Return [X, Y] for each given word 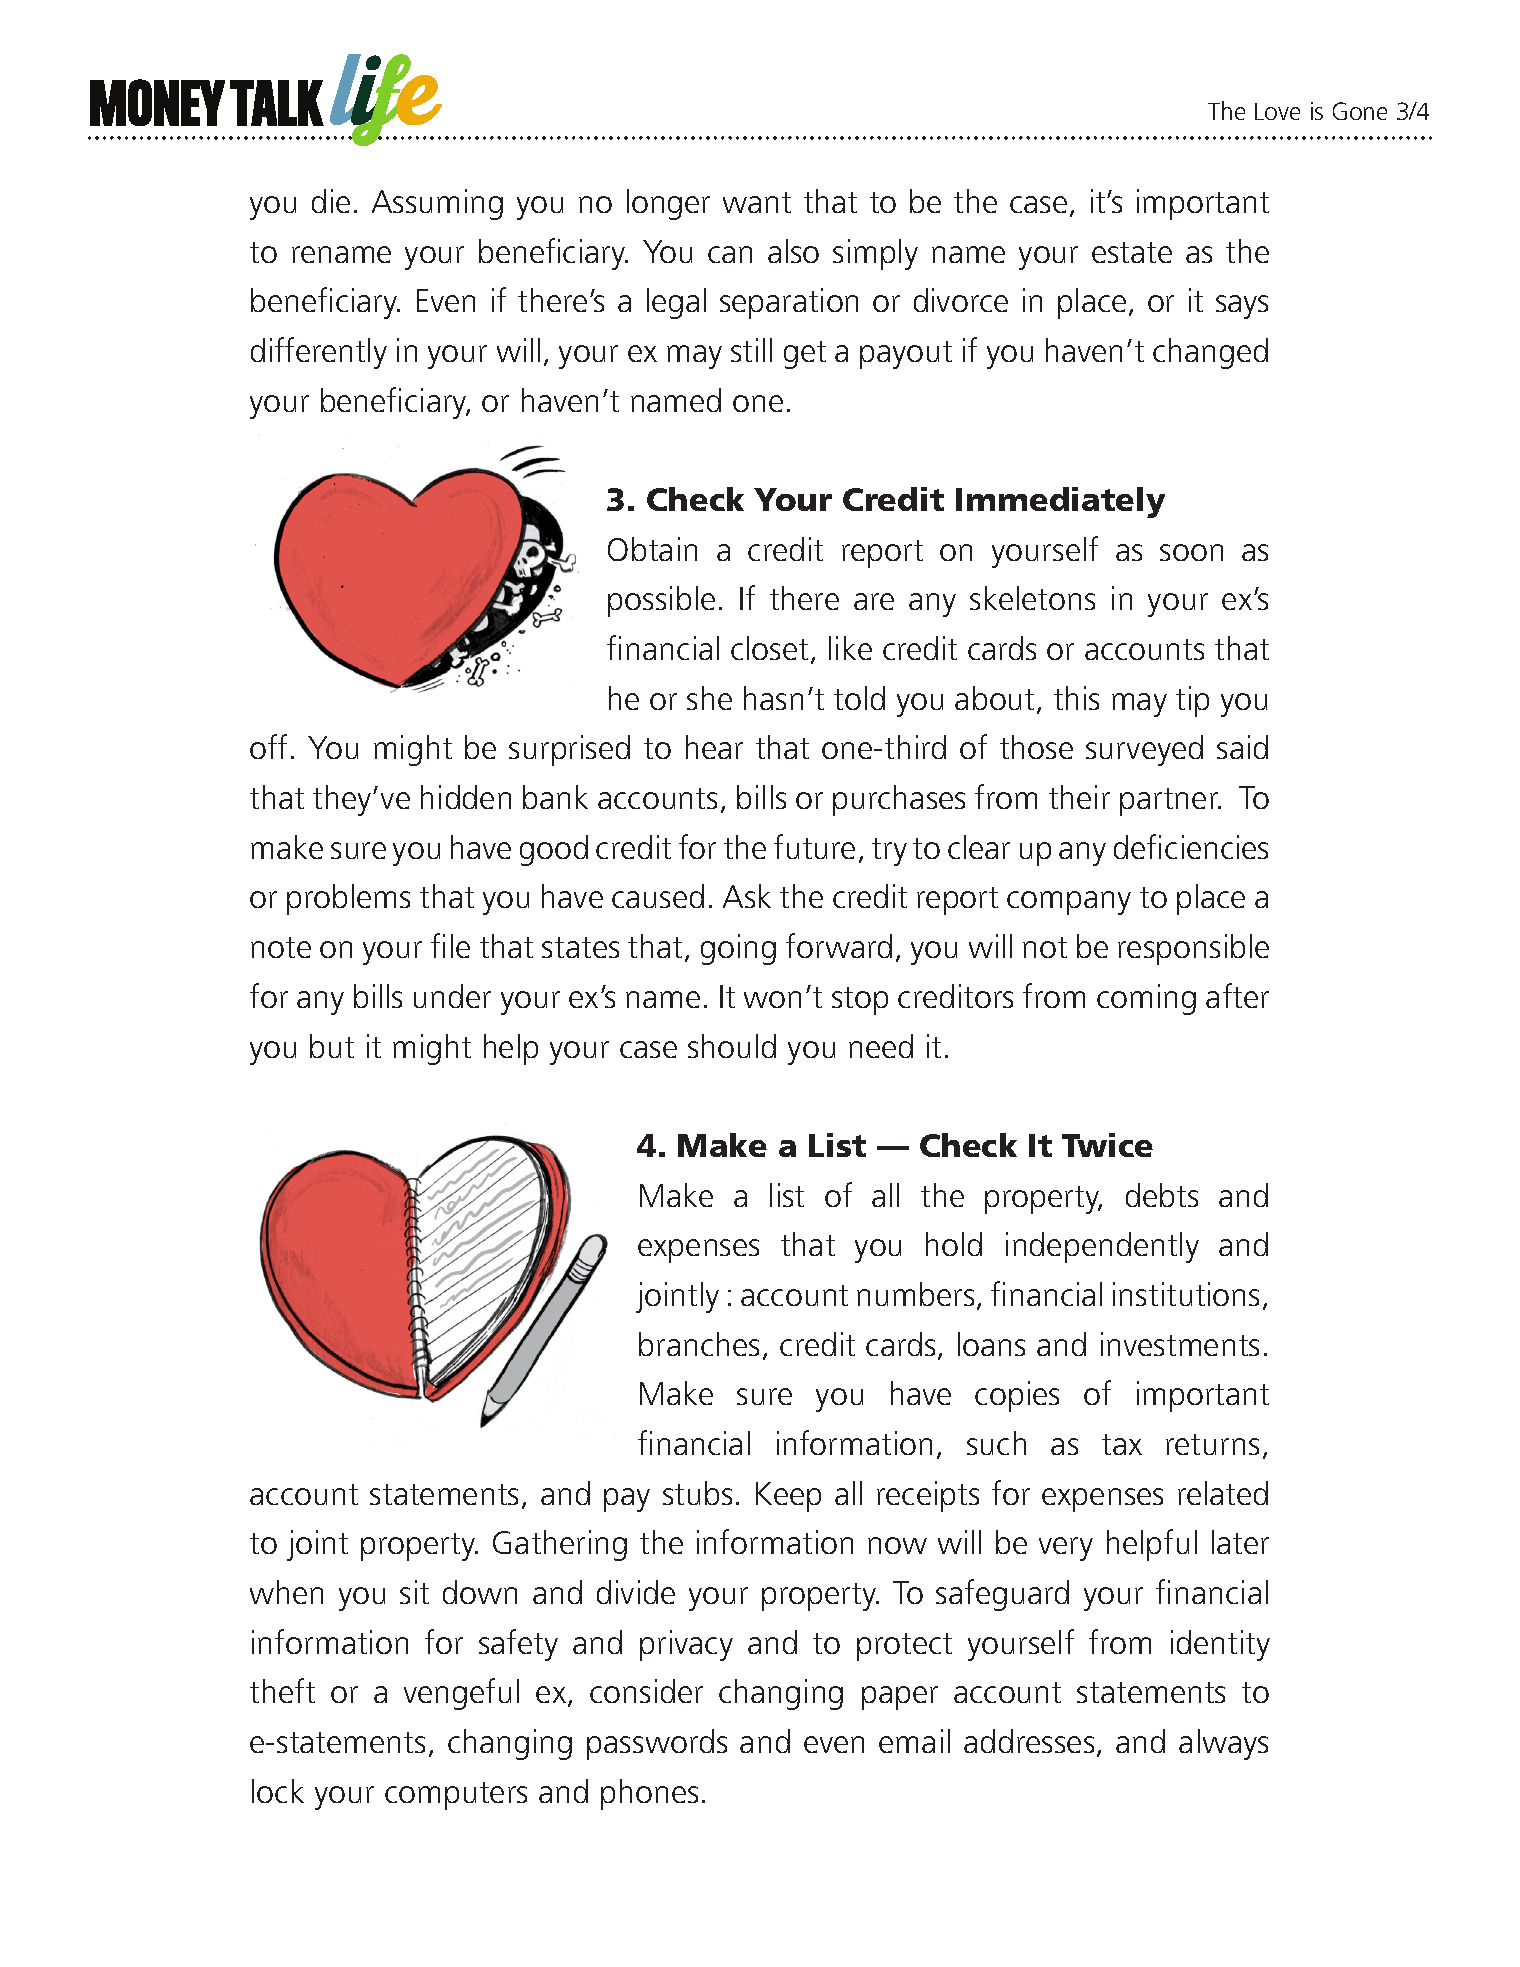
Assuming [437, 204]
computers [456, 1796]
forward [839, 945]
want [757, 202]
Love [1277, 111]
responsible [1193, 949]
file [450, 945]
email [914, 1741]
